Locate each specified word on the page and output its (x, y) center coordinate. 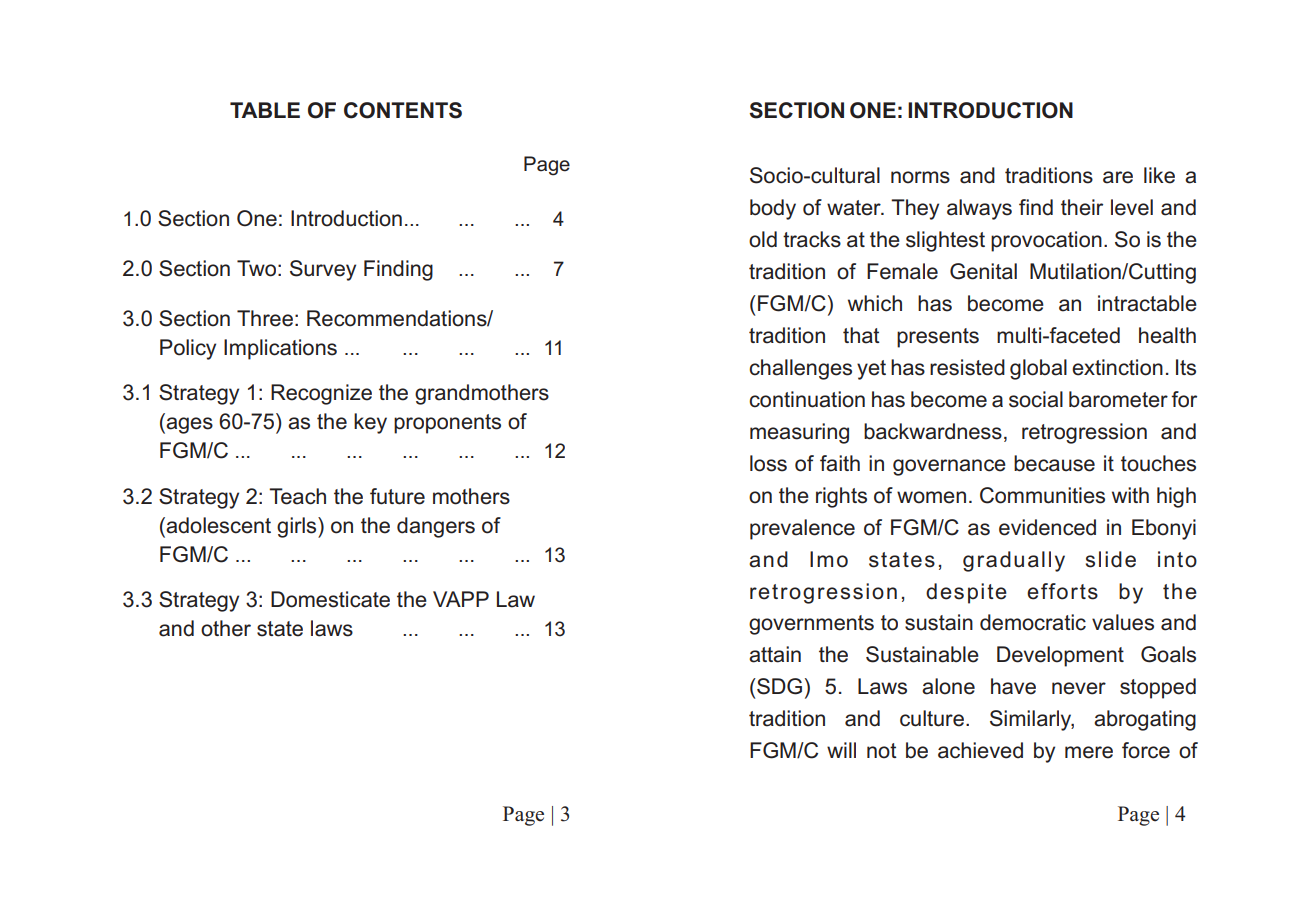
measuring (799, 433)
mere (1089, 752)
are (1118, 177)
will (841, 750)
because (1054, 463)
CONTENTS (403, 110)
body (773, 209)
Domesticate (330, 599)
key (370, 423)
